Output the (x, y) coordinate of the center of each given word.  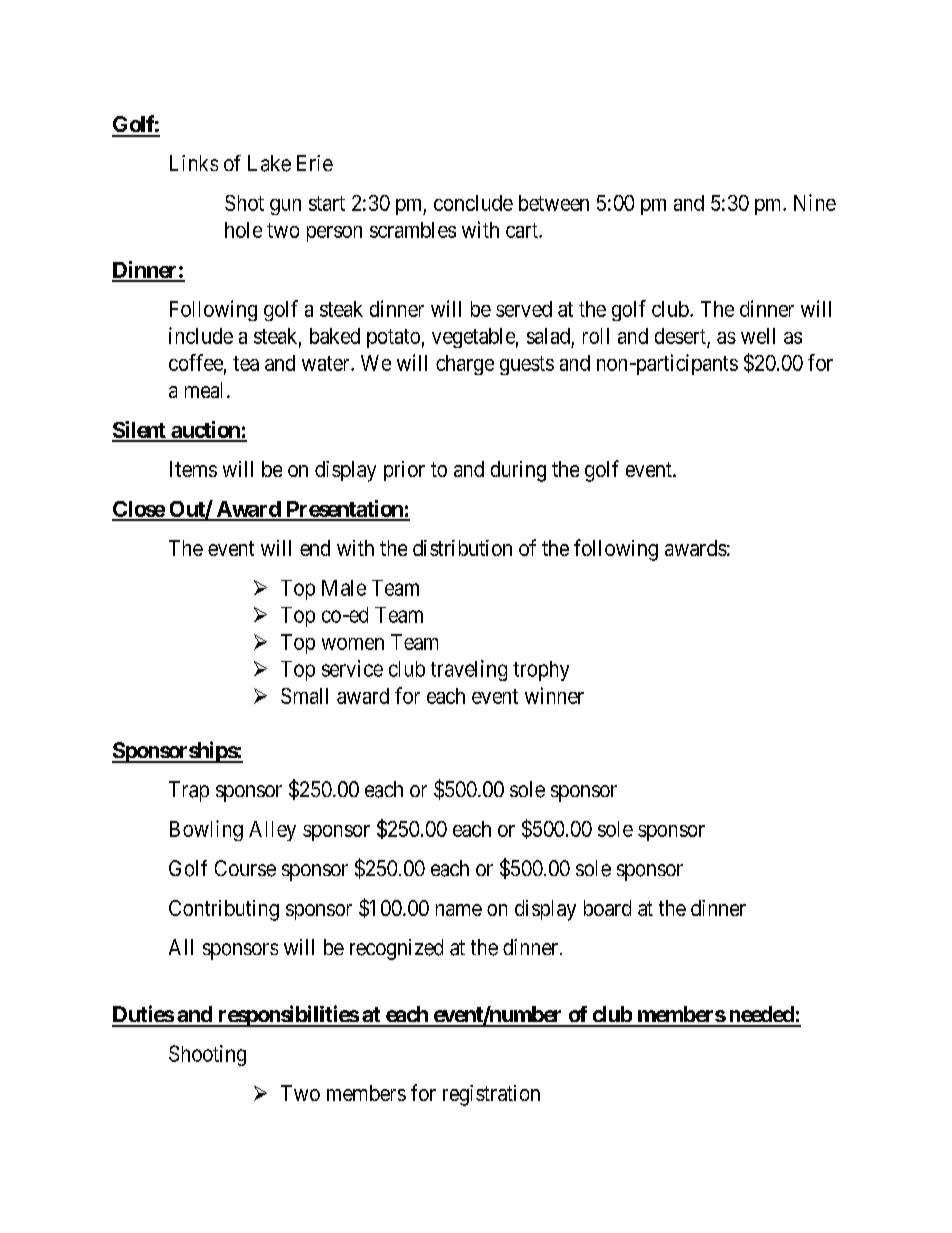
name (459, 910)
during (518, 471)
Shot (244, 203)
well (758, 336)
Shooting (207, 1055)
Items (193, 469)
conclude (473, 203)
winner (554, 695)
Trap (189, 791)
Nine (815, 202)
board (607, 908)
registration (491, 1095)
